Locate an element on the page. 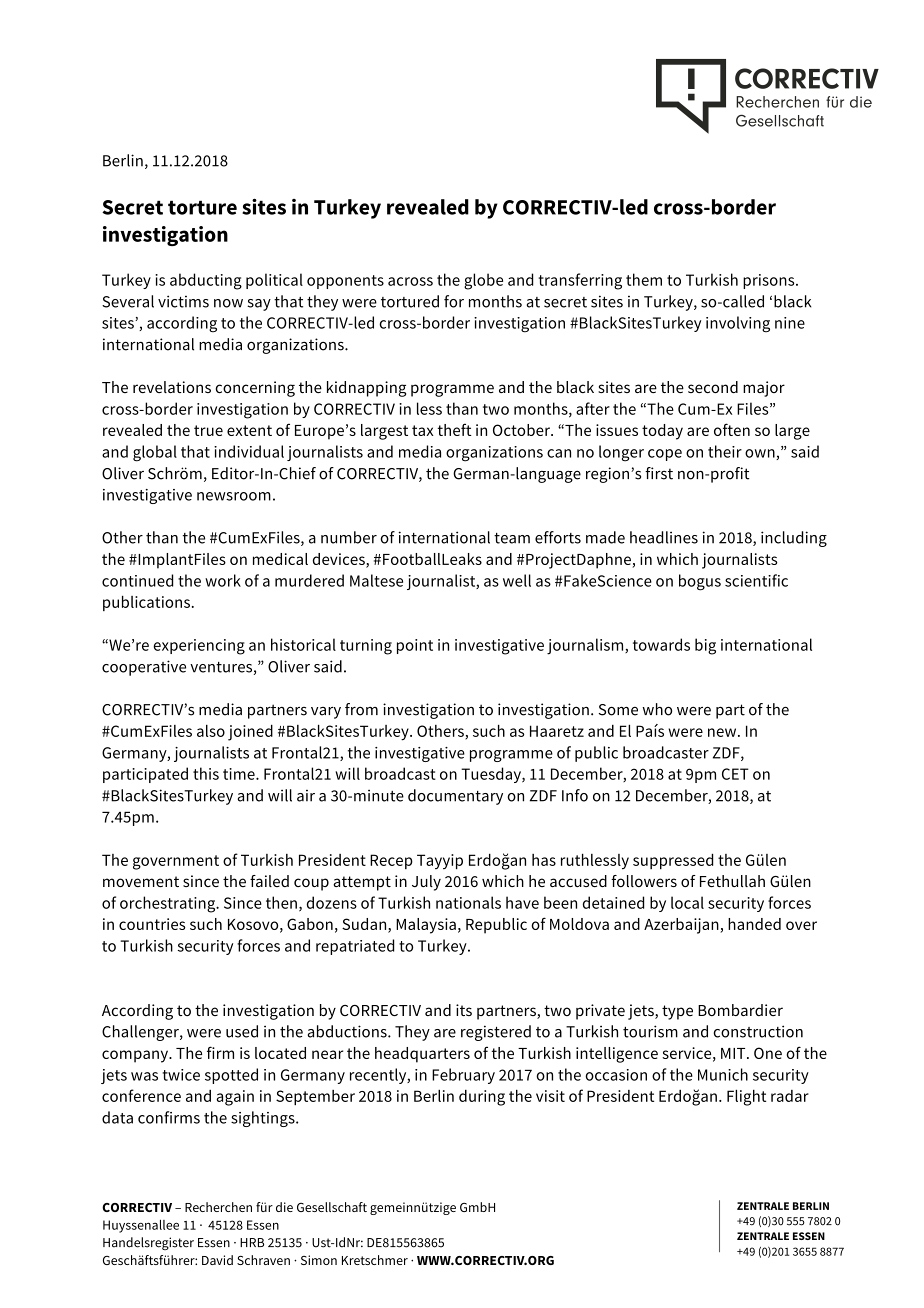 This document has height=1308, width=924. globe is located at coordinates (483, 281).
